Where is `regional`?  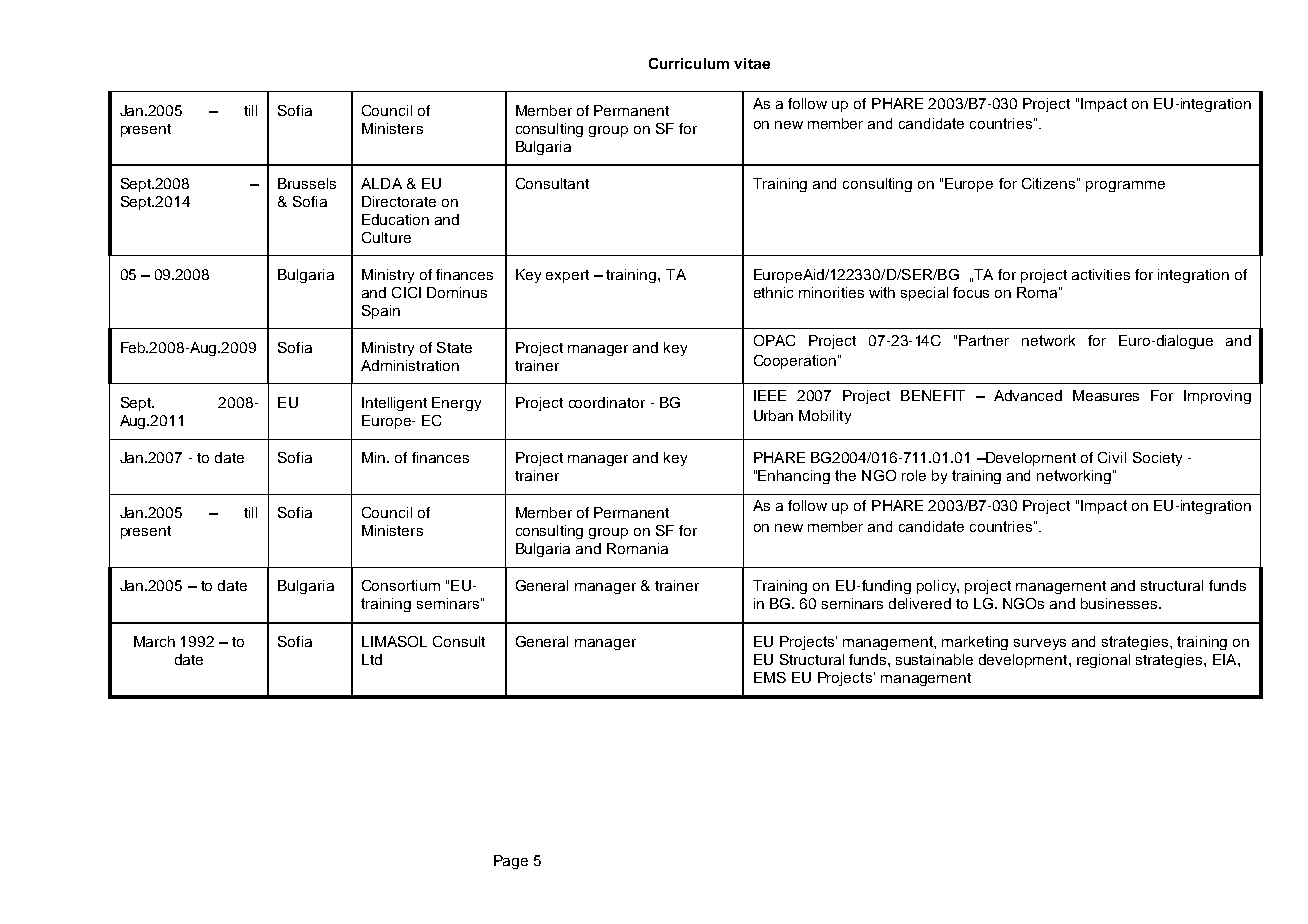 regional is located at coordinates (1103, 661).
